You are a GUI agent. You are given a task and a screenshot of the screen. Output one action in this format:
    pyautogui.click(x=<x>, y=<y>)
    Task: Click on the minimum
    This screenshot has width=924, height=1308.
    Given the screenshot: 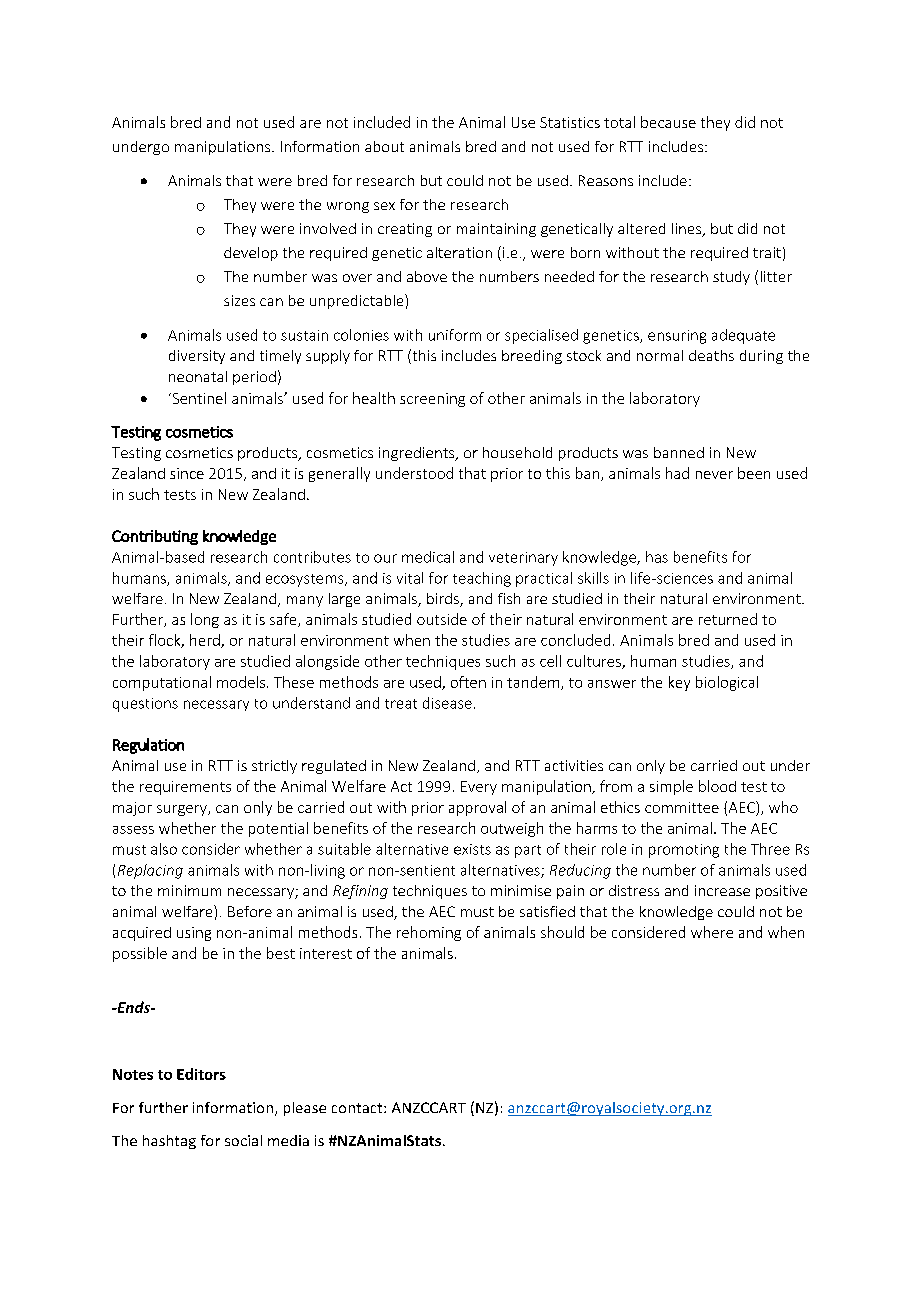 What is the action you would take?
    pyautogui.click(x=189, y=890)
